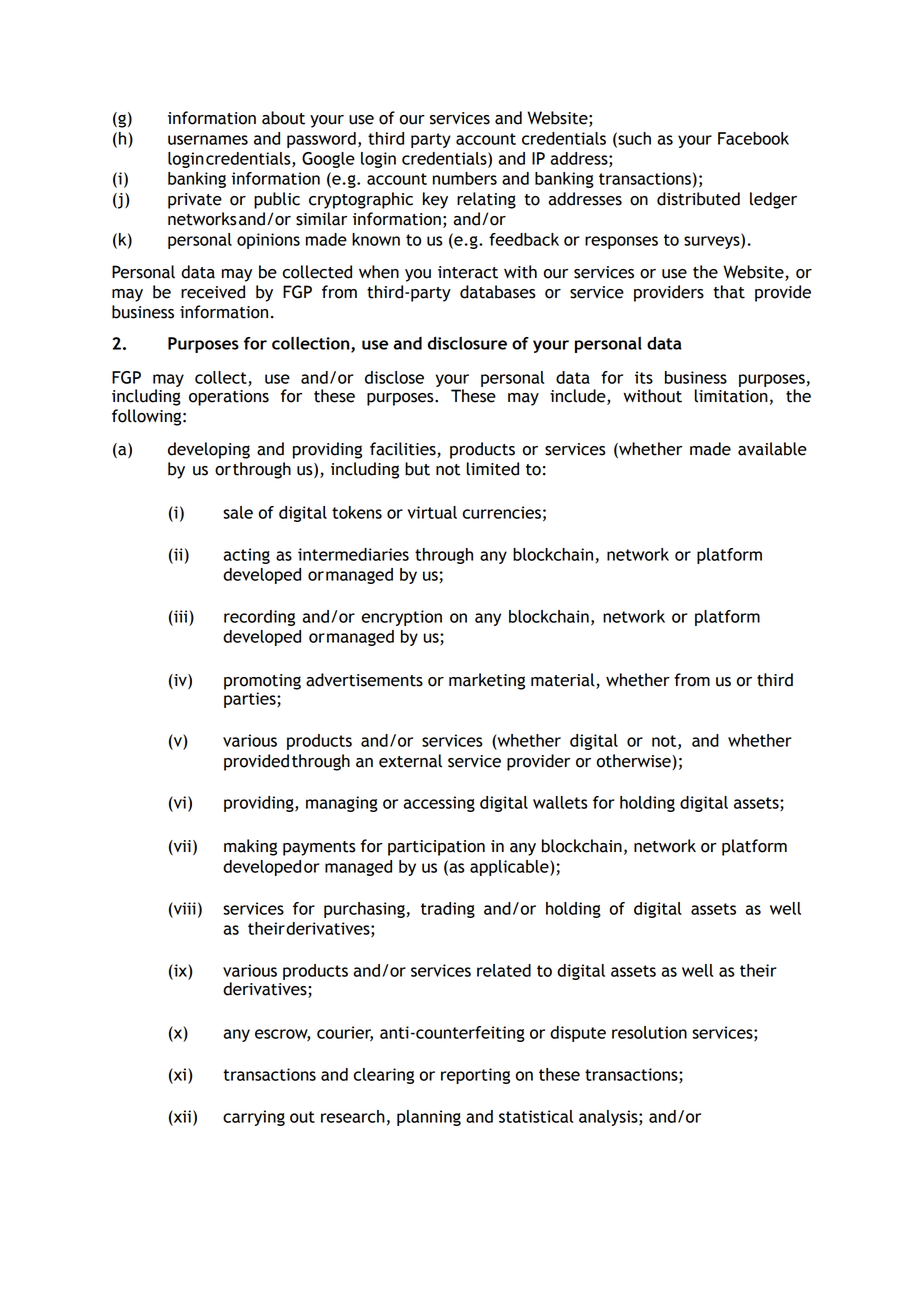  What do you see at coordinates (209, 450) in the document?
I see `developing` at bounding box center [209, 450].
